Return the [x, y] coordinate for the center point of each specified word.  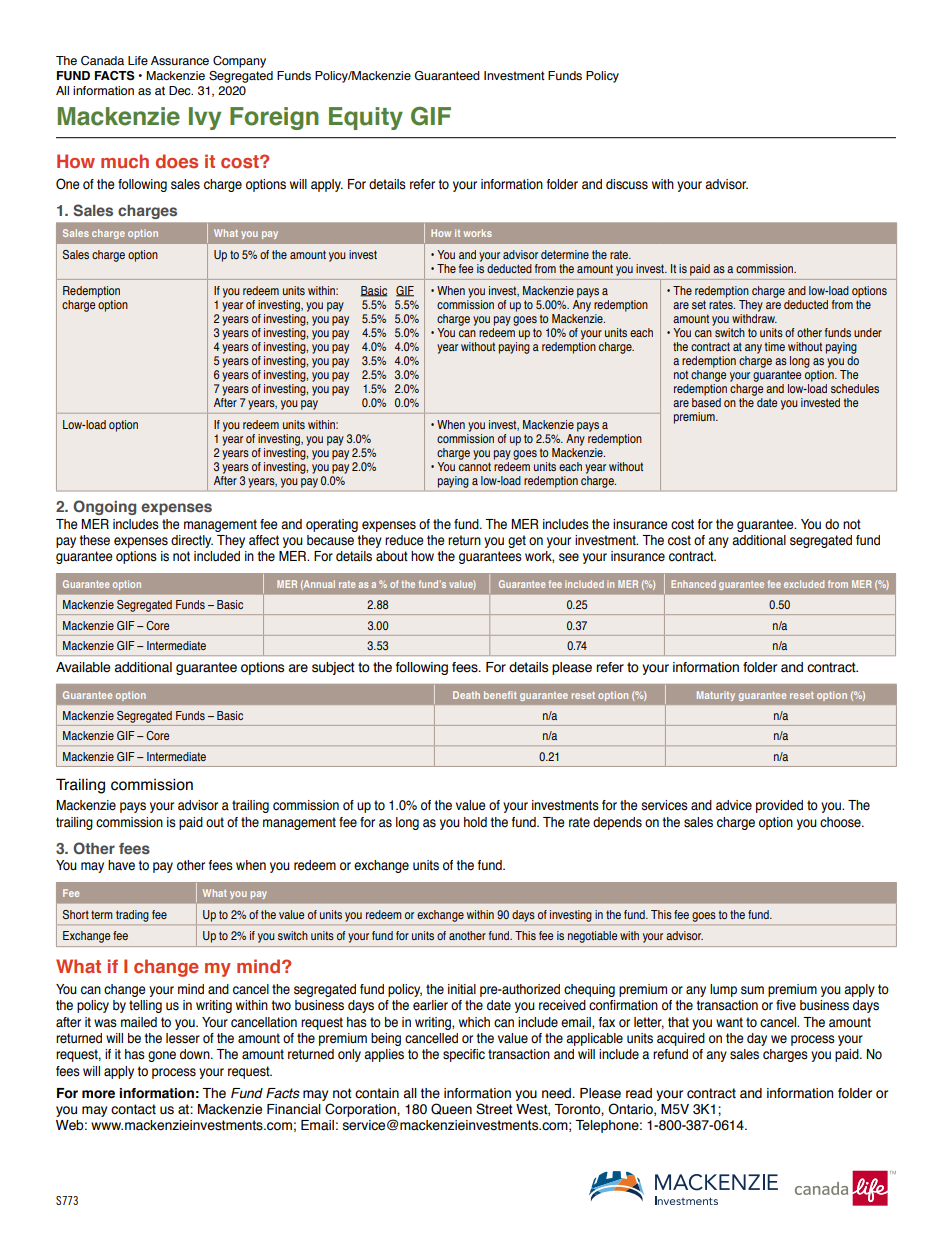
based [706, 402]
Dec [181, 90]
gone [162, 1056]
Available [83, 667]
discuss [627, 184]
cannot [475, 466]
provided [779, 806]
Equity [366, 118]
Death [466, 695]
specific [464, 1055]
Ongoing [104, 507]
